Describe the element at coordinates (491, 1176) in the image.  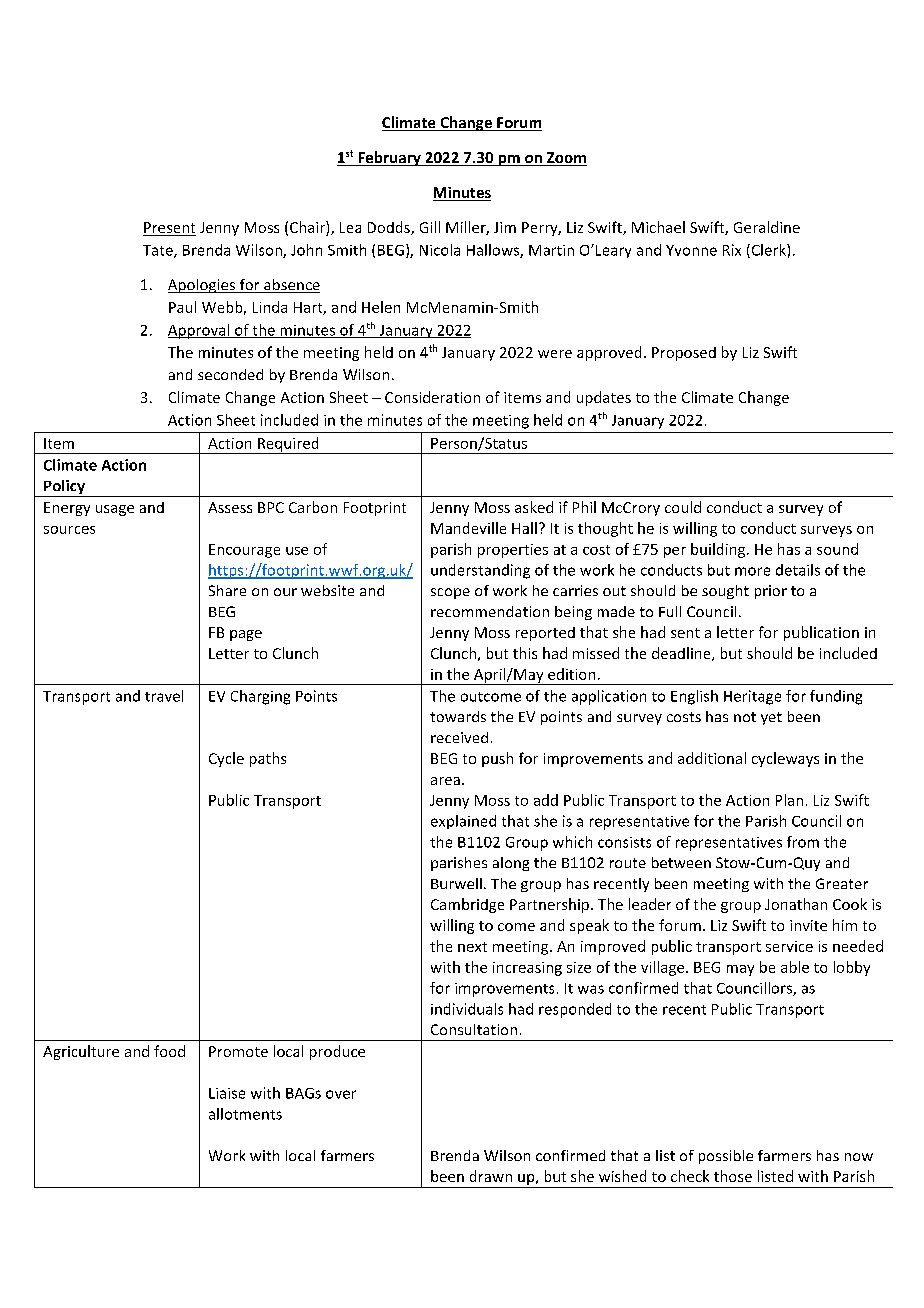
I see `drawn` at that location.
